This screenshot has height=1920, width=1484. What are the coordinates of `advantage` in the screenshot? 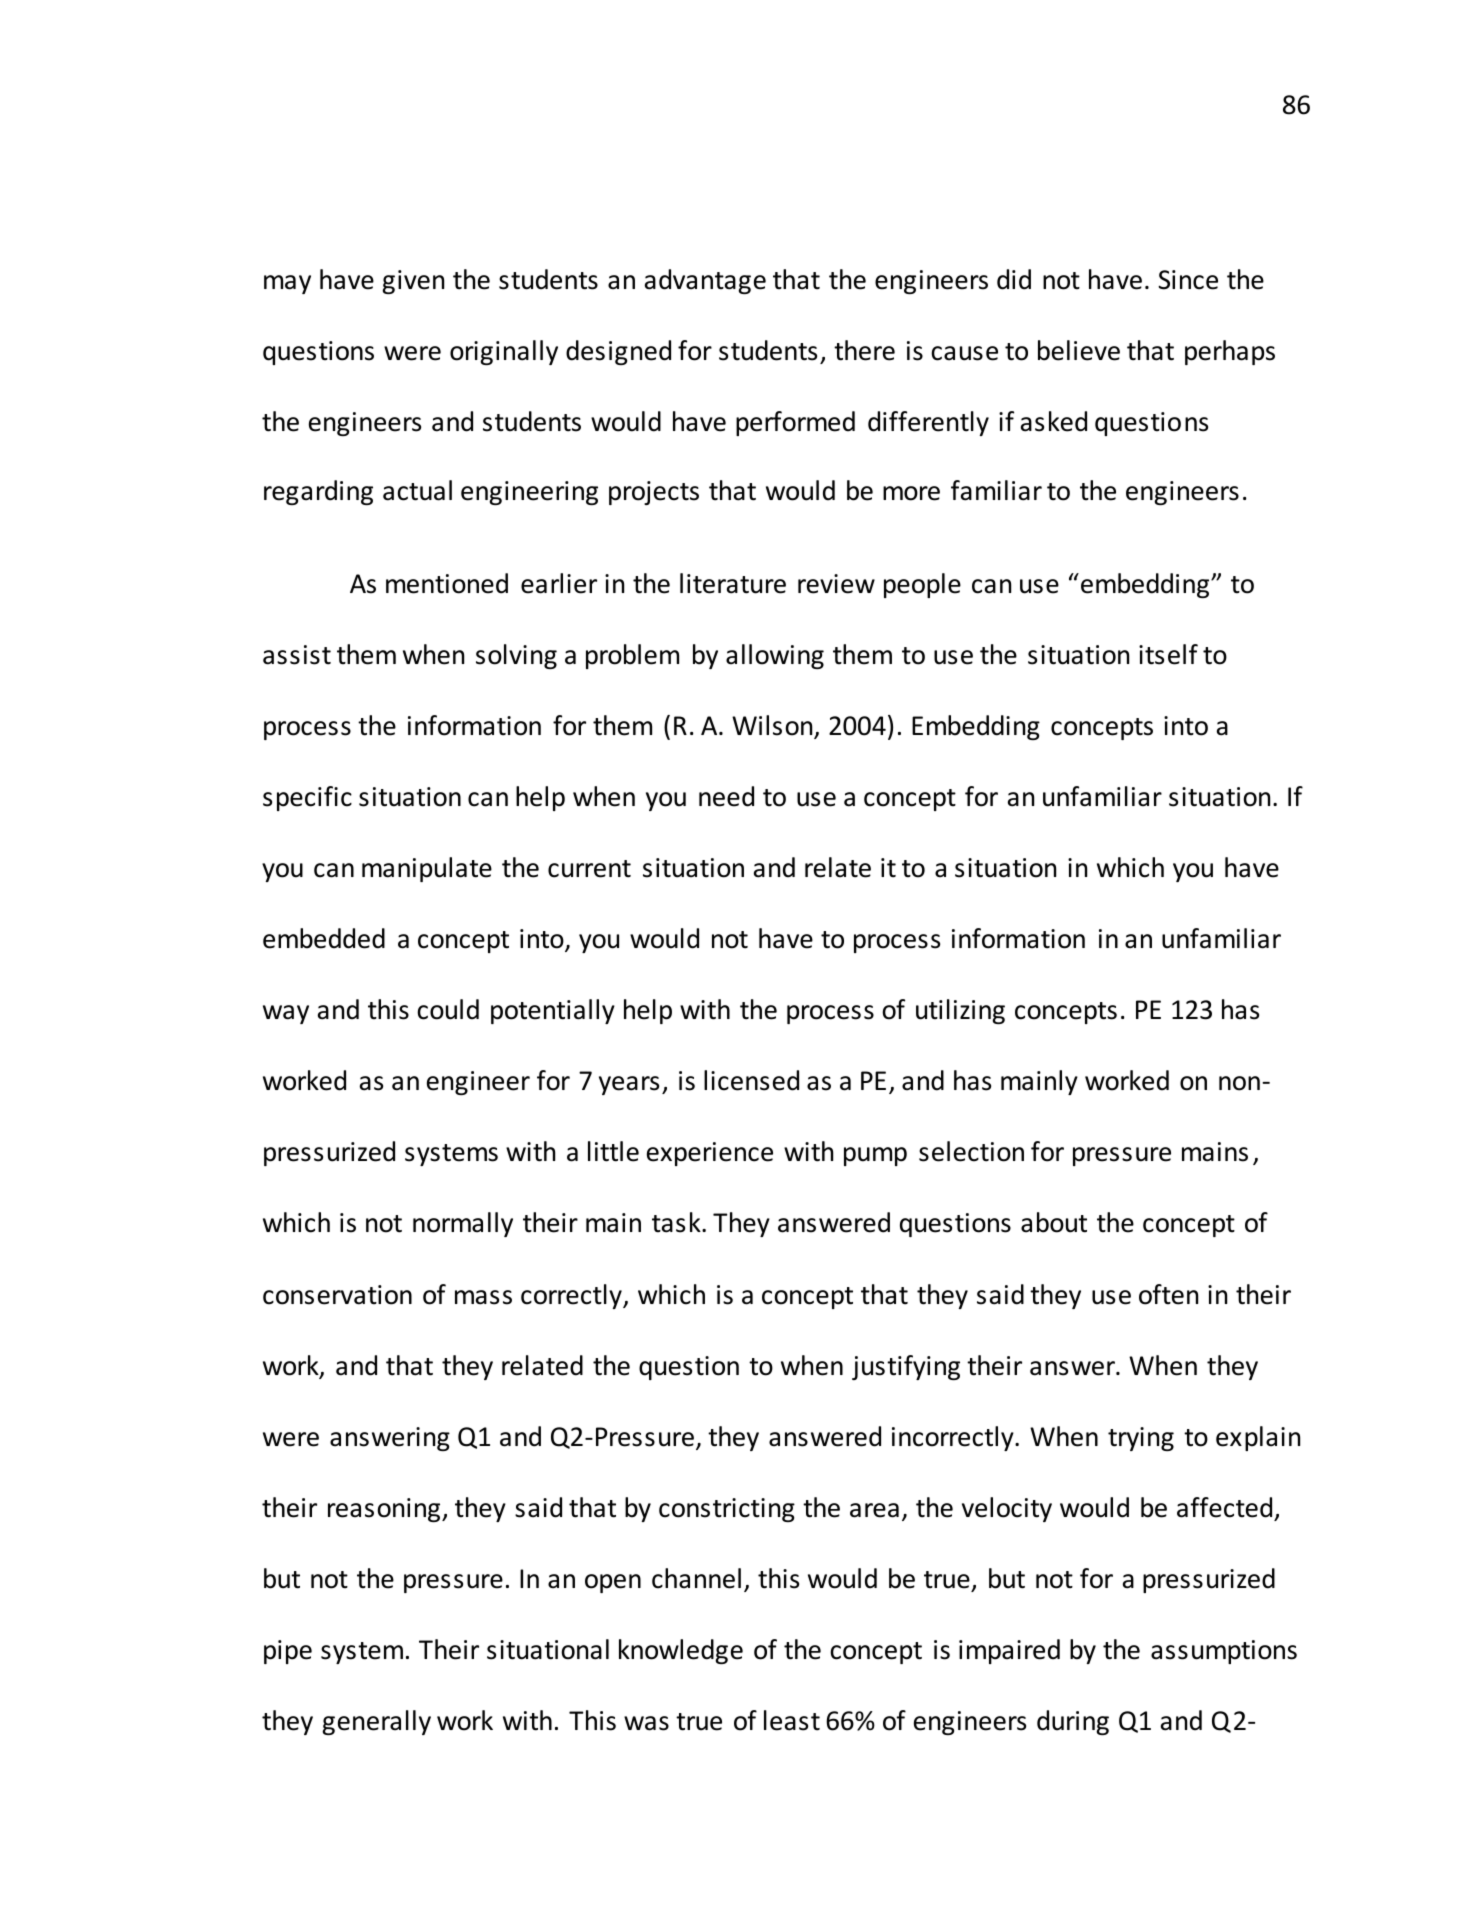 It's located at (705, 281).
